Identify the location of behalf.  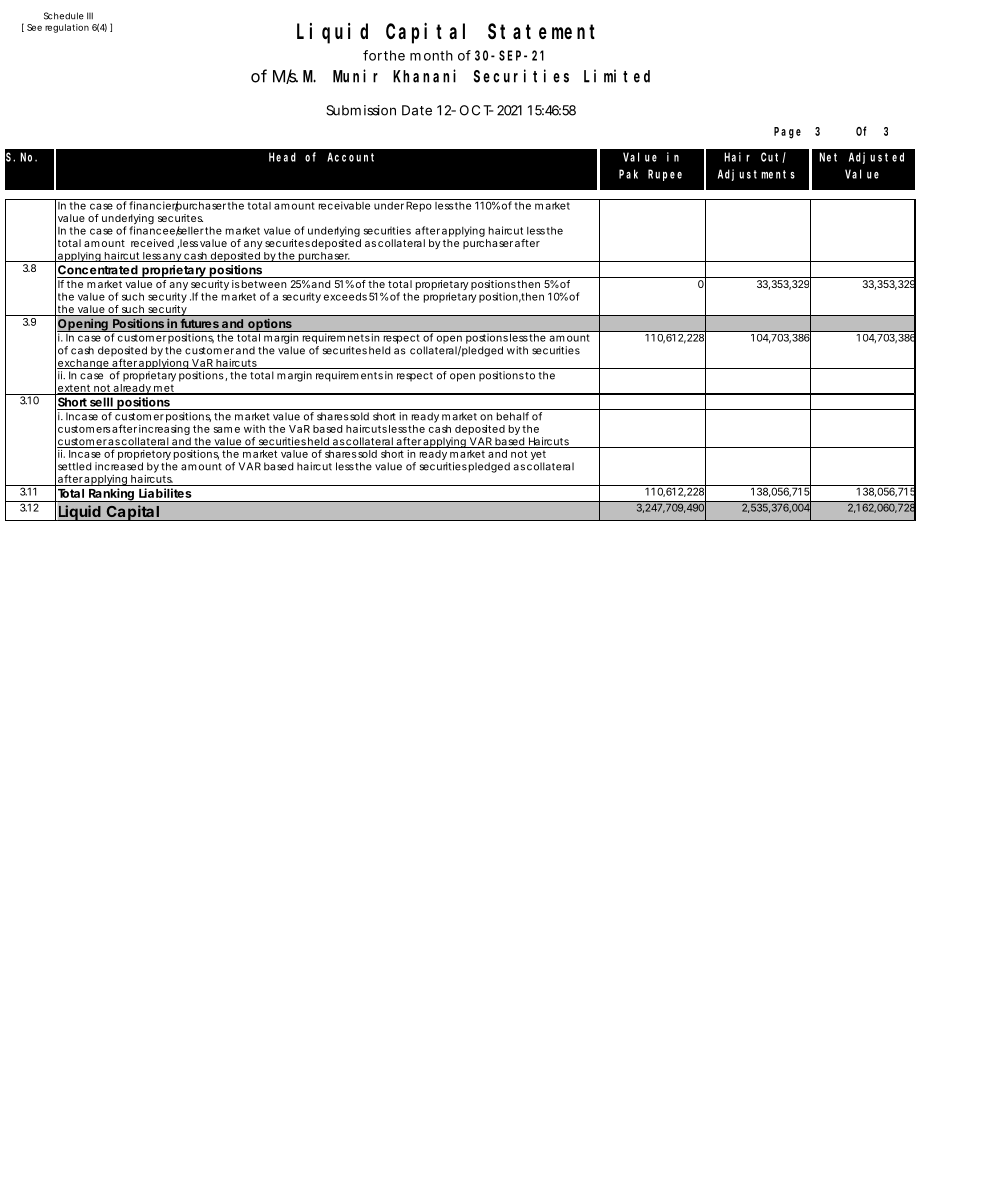
(513, 416).
